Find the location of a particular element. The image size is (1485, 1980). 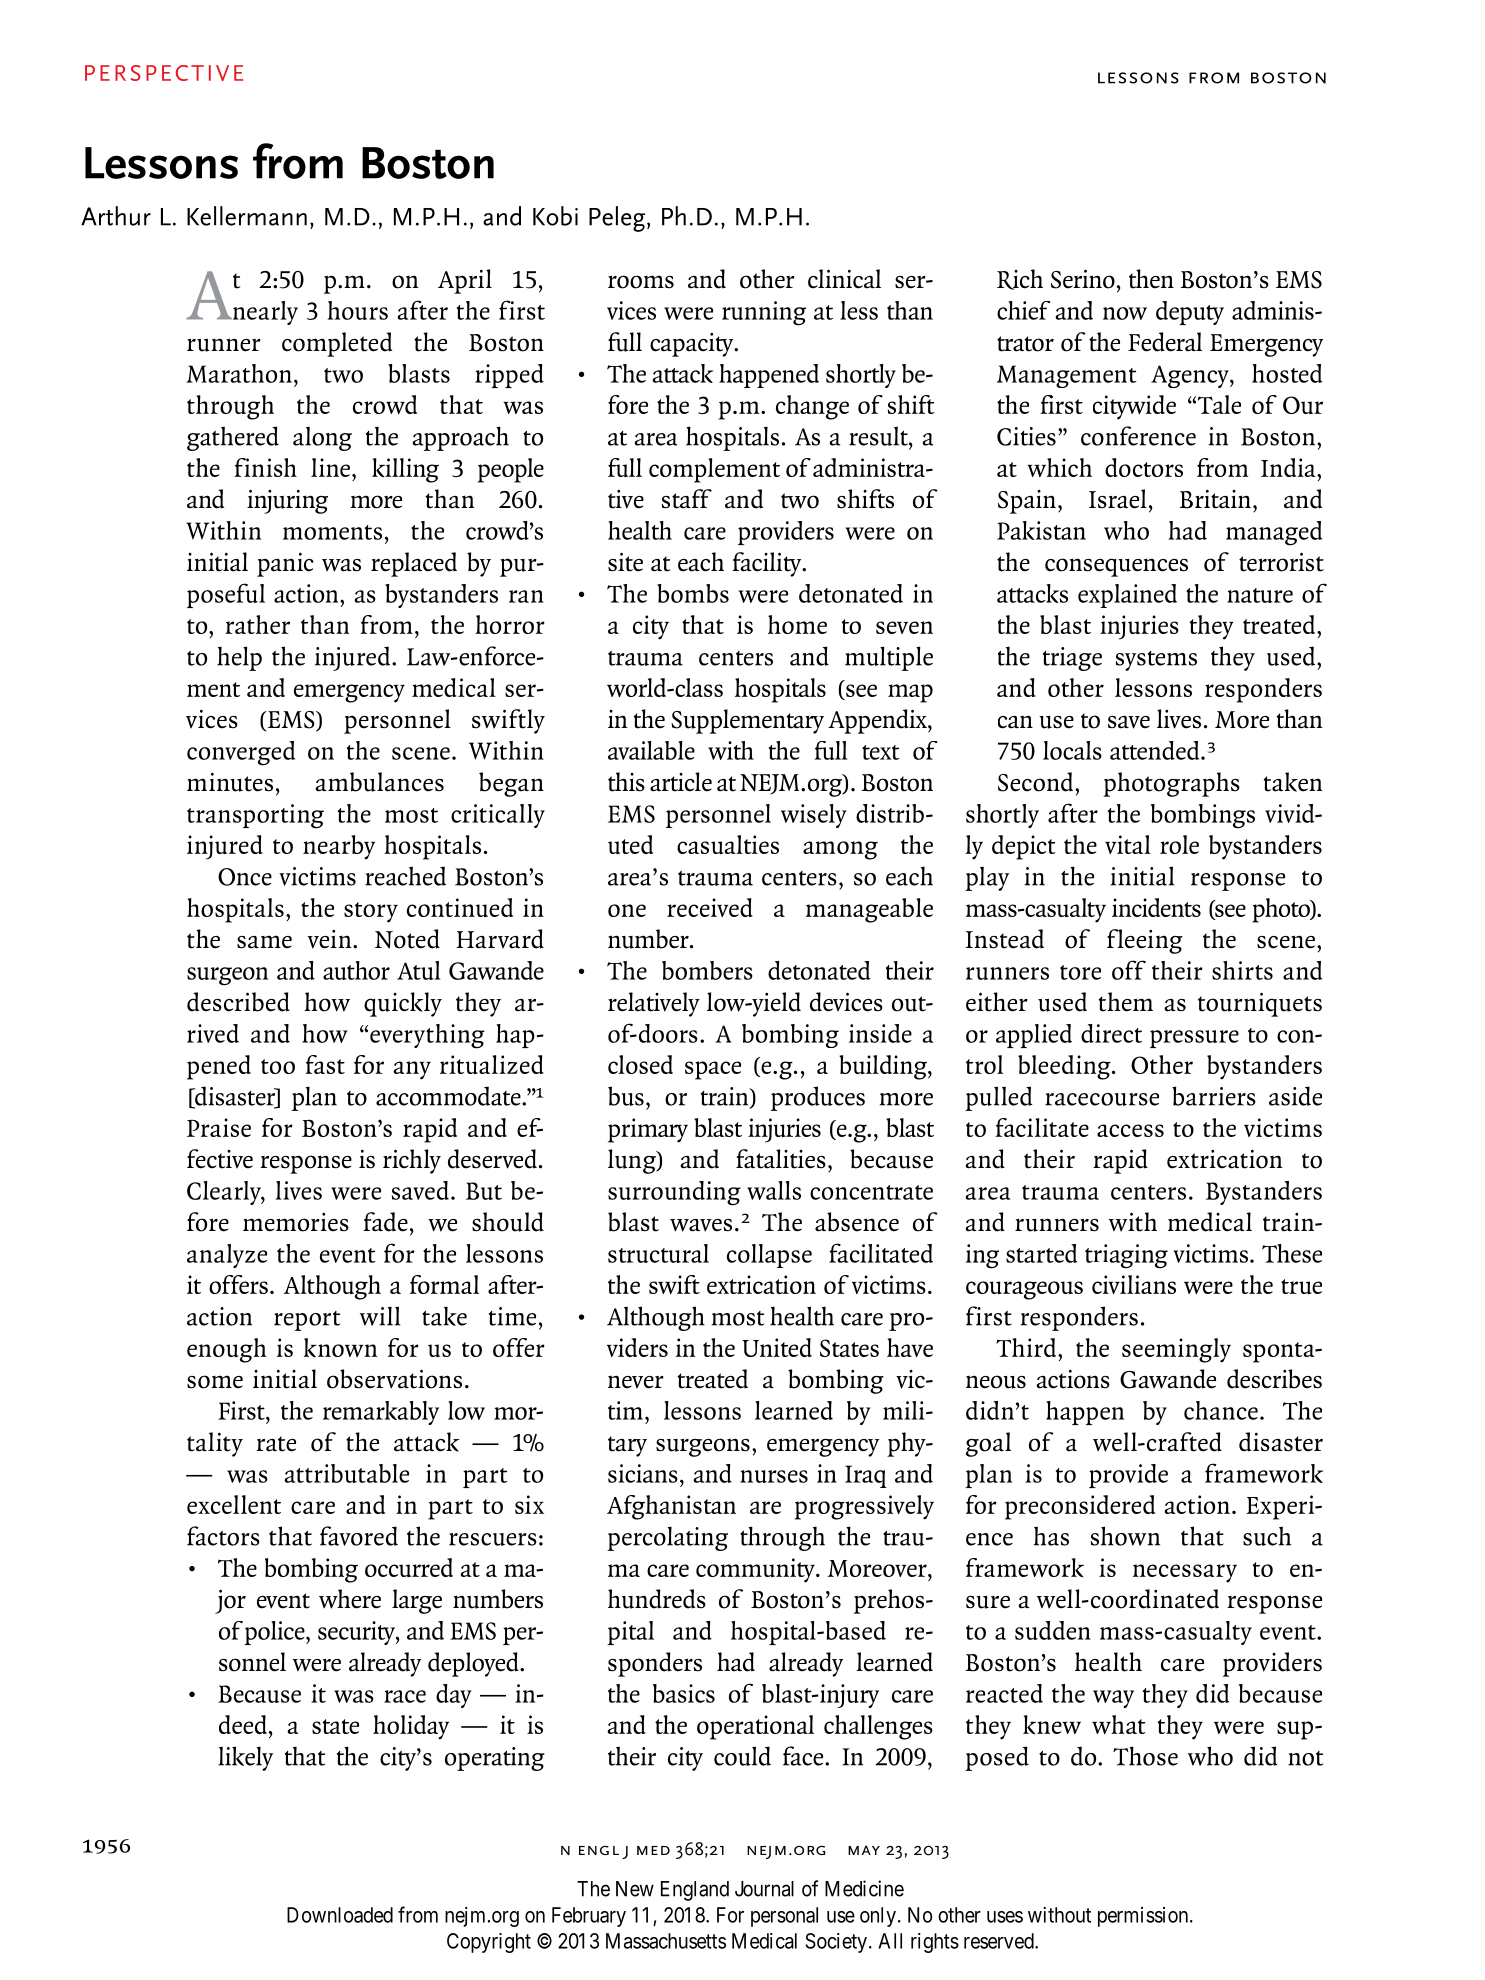

Afghanistan is located at coordinates (671, 1507).
